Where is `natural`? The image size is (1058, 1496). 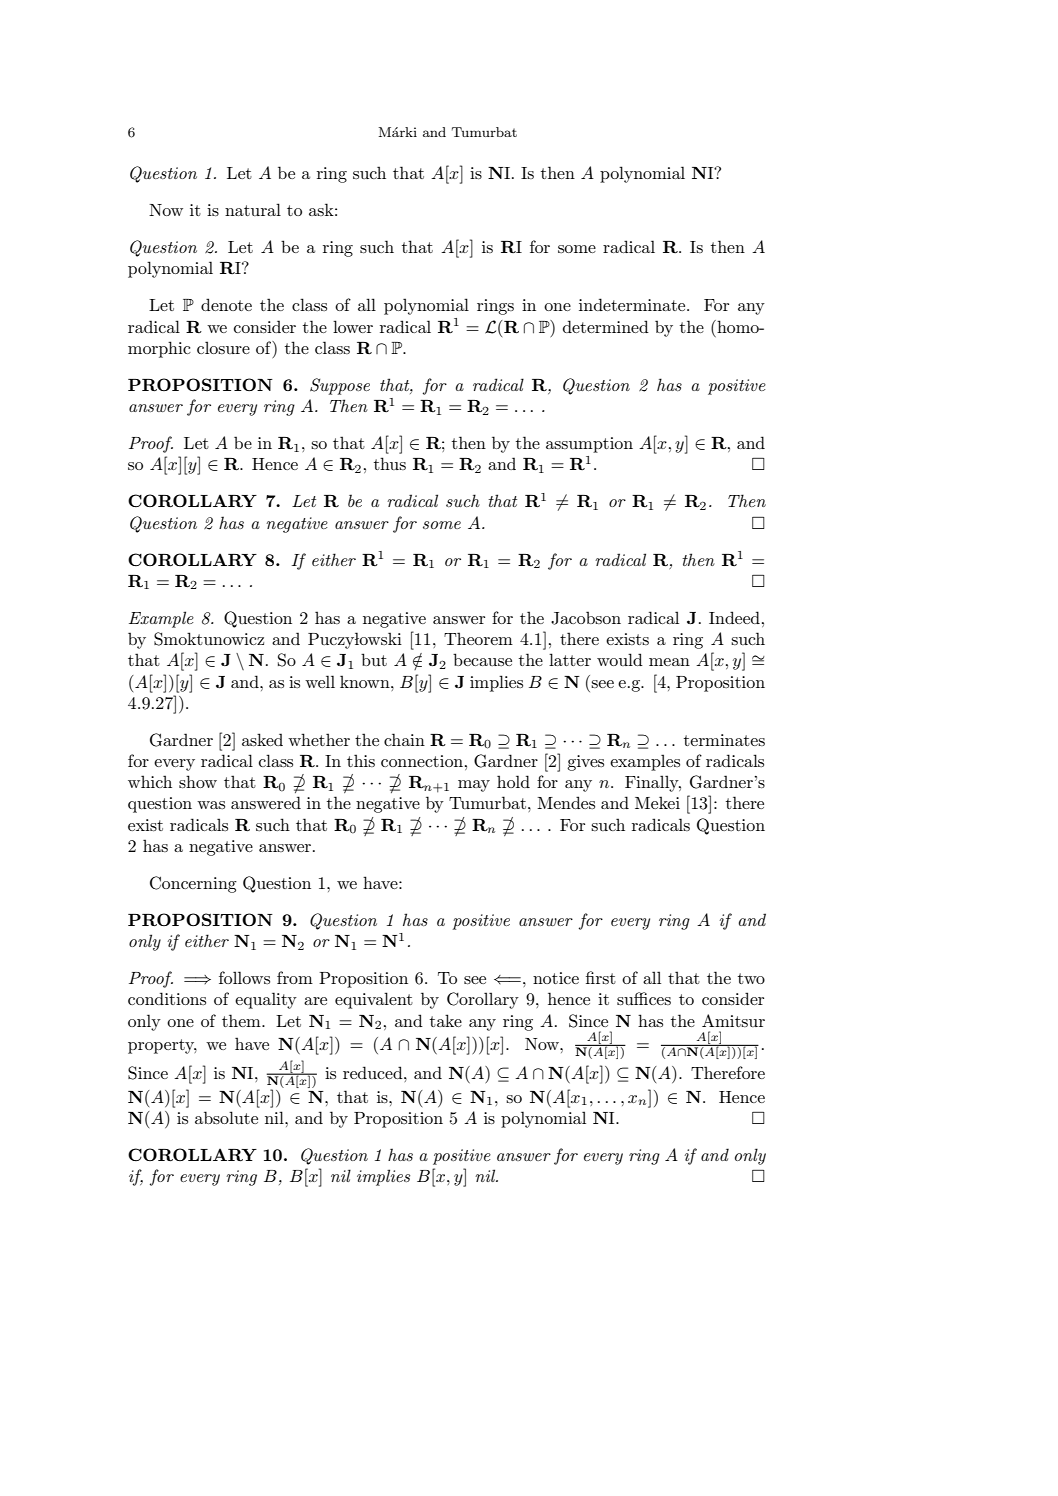 natural is located at coordinates (253, 209).
